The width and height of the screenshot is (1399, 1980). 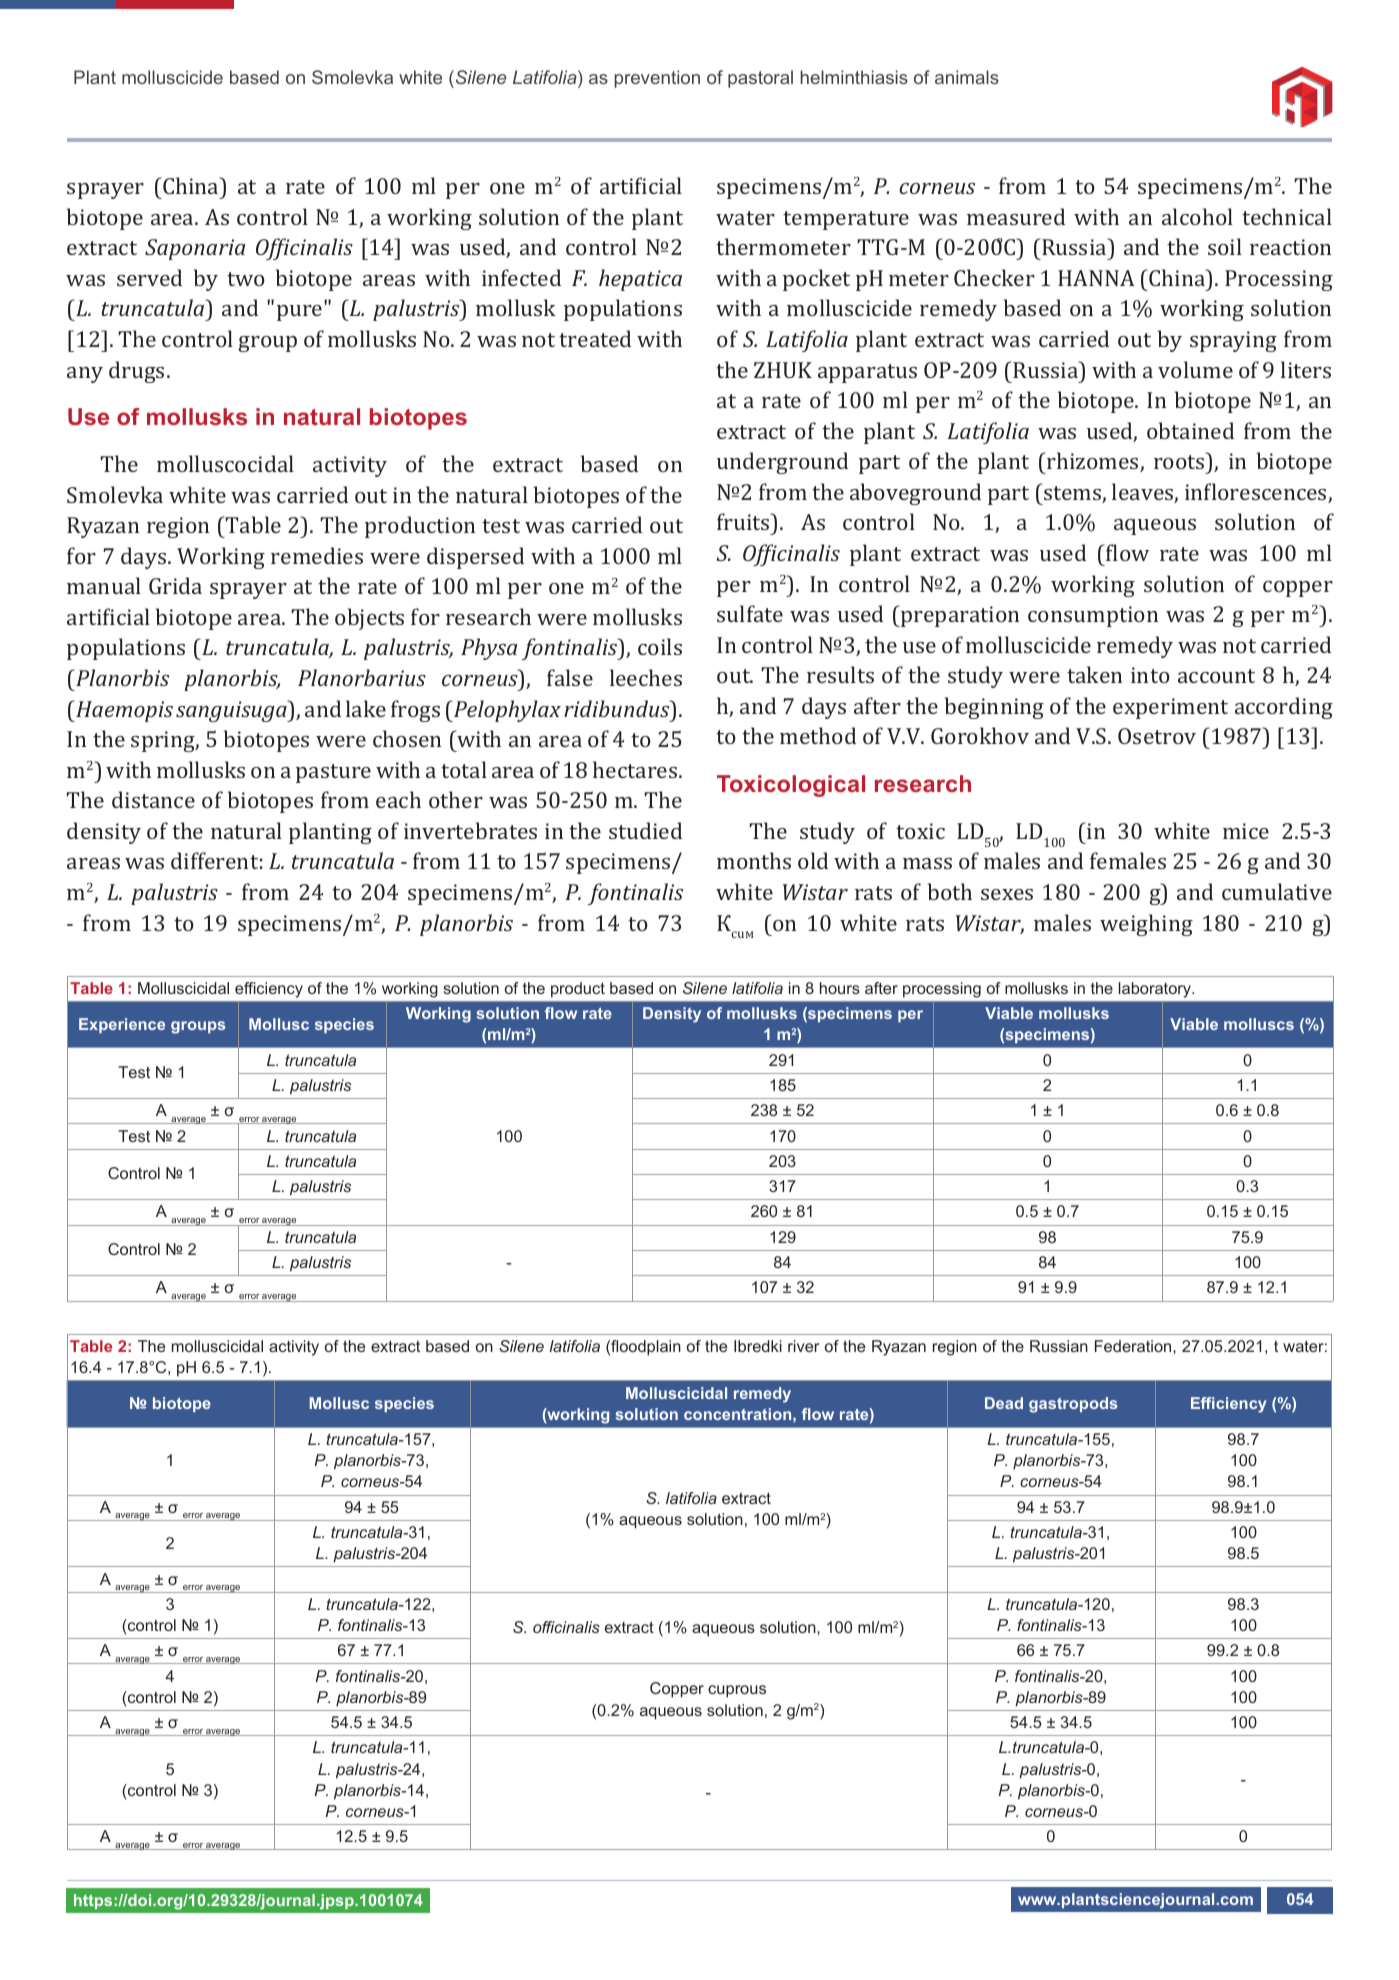 What do you see at coordinates (1195, 369) in the screenshot?
I see `volume` at bounding box center [1195, 369].
